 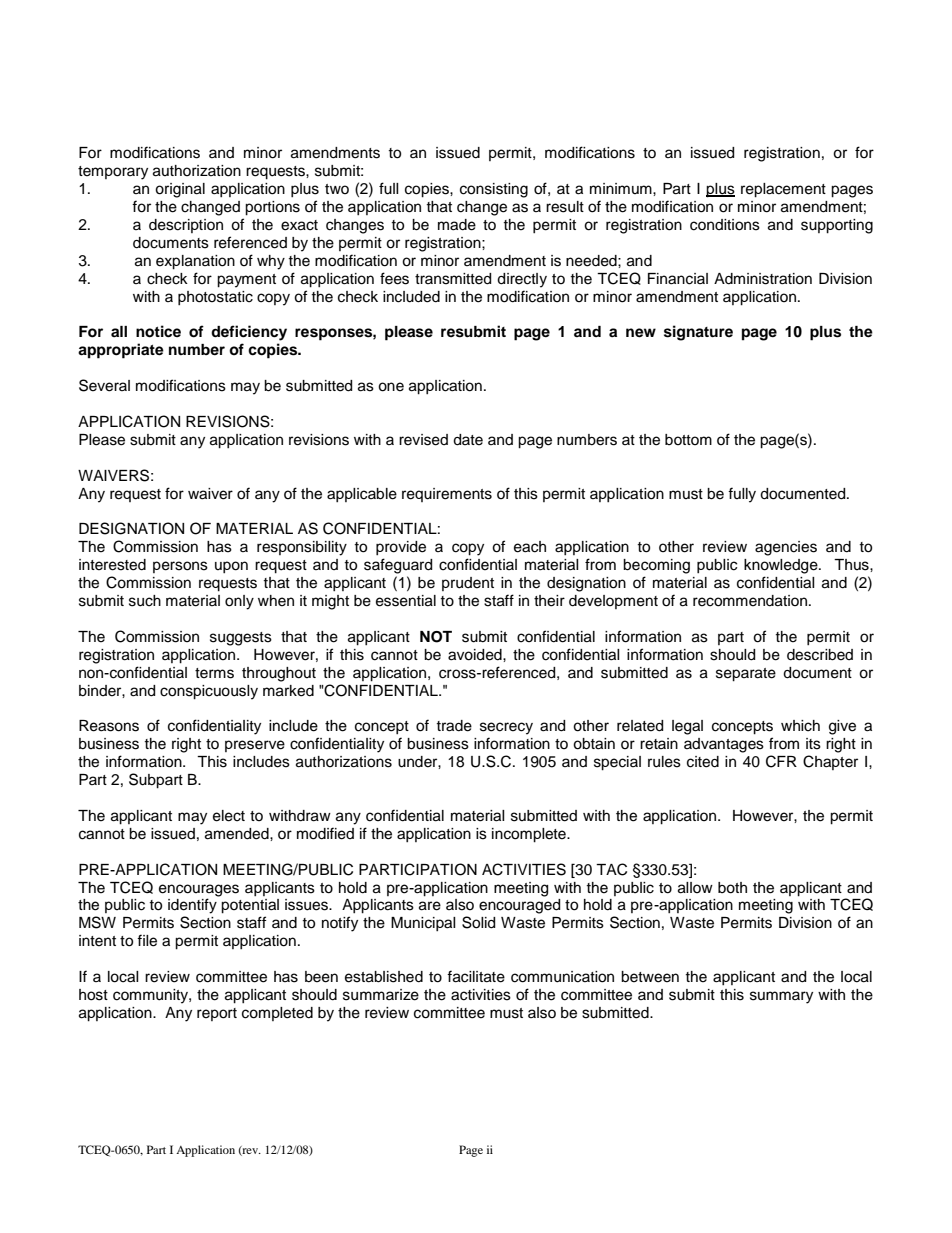 What do you see at coordinates (180, 190) in the document?
I see `original` at bounding box center [180, 190].
